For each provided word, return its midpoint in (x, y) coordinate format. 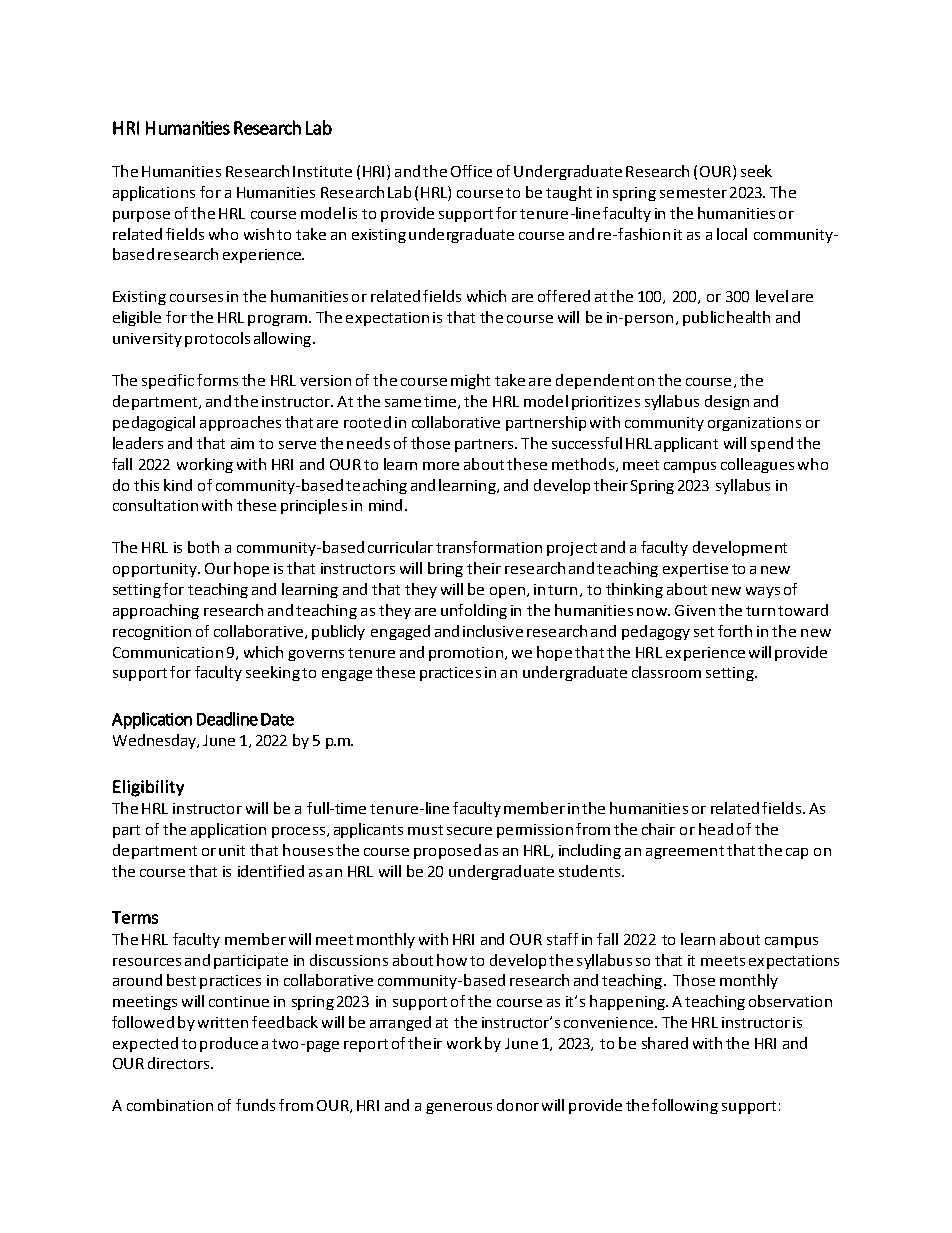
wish (259, 234)
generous (459, 1108)
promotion (466, 654)
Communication (168, 652)
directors (180, 1063)
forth (735, 631)
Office (471, 171)
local (732, 234)
